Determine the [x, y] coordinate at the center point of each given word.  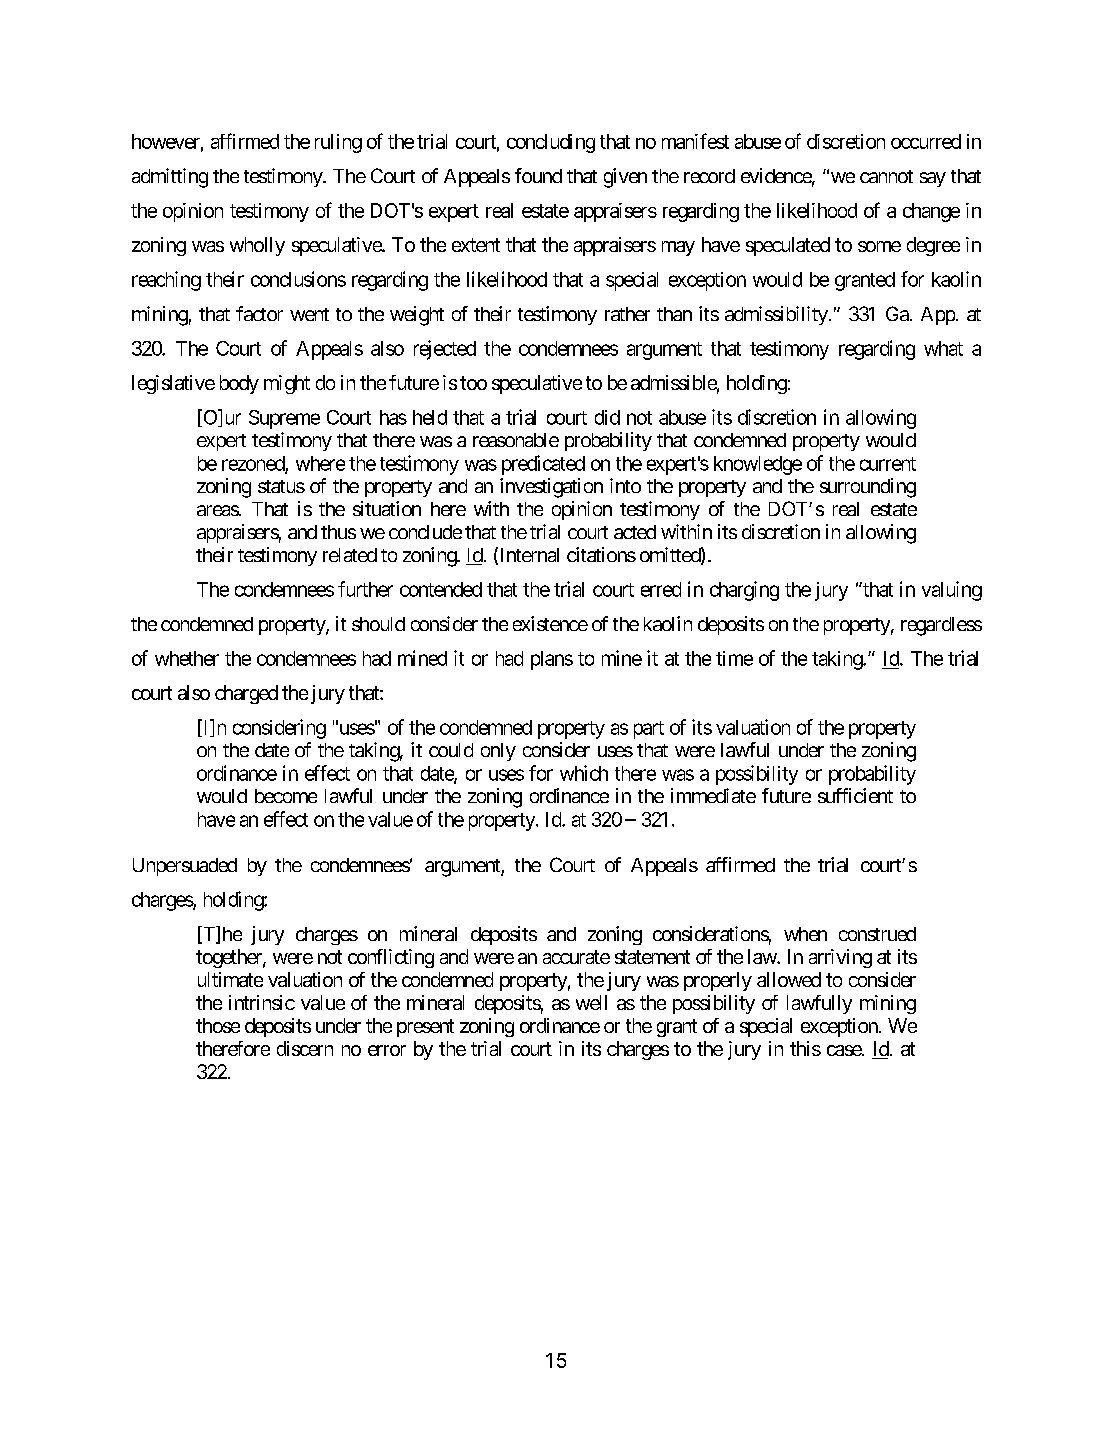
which [584, 773]
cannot [886, 176]
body [239, 384]
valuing [952, 591]
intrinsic [262, 1002]
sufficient [855, 795]
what [943, 348]
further [365, 589]
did [607, 417]
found [538, 175]
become [286, 796]
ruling [338, 143]
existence [550, 623]
